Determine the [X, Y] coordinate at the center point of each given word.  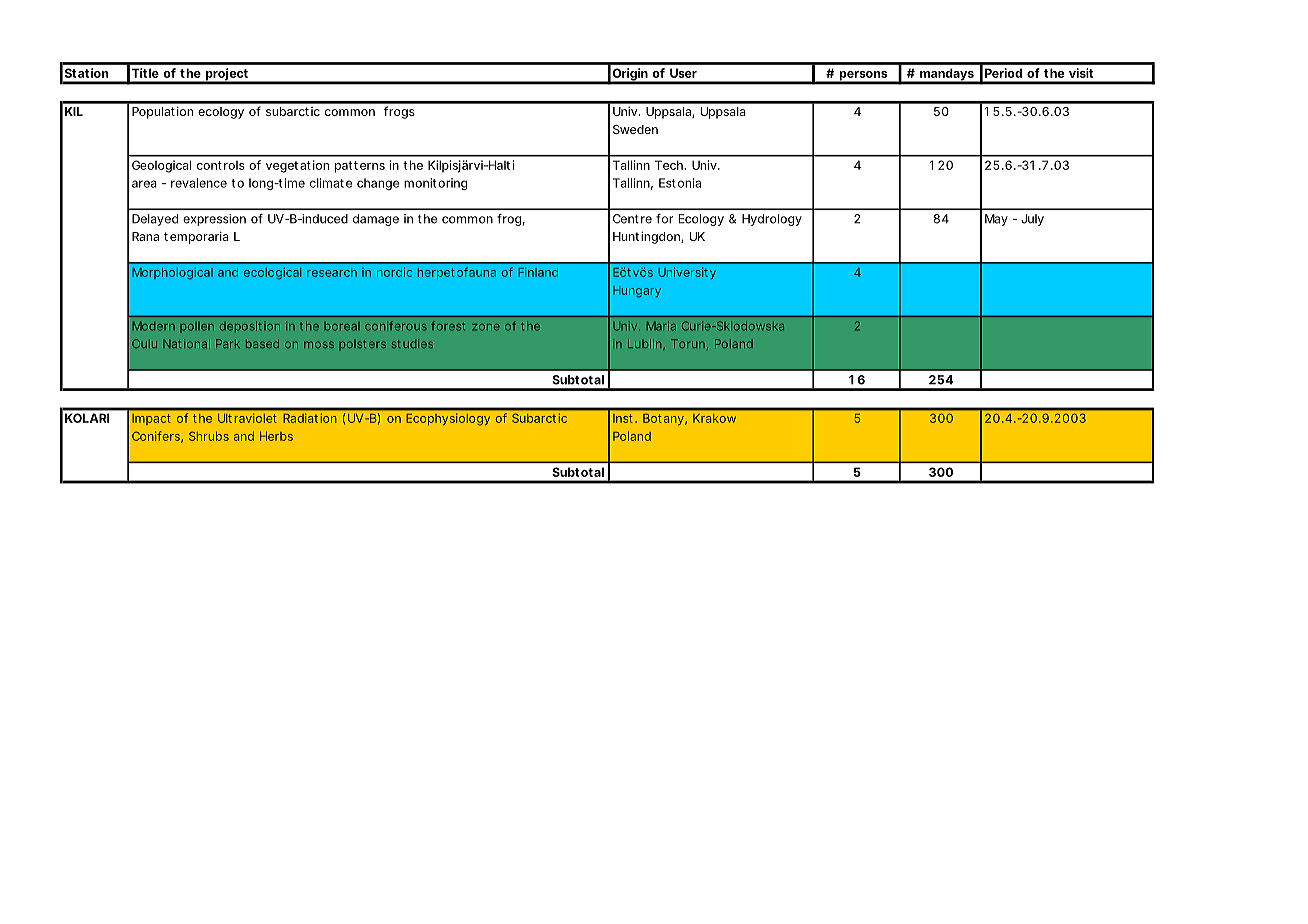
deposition [250, 327]
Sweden [635, 129]
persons [863, 77]
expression [214, 220]
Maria [661, 326]
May [996, 220]
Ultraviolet [247, 418]
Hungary [637, 292]
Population [162, 113]
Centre [632, 219]
